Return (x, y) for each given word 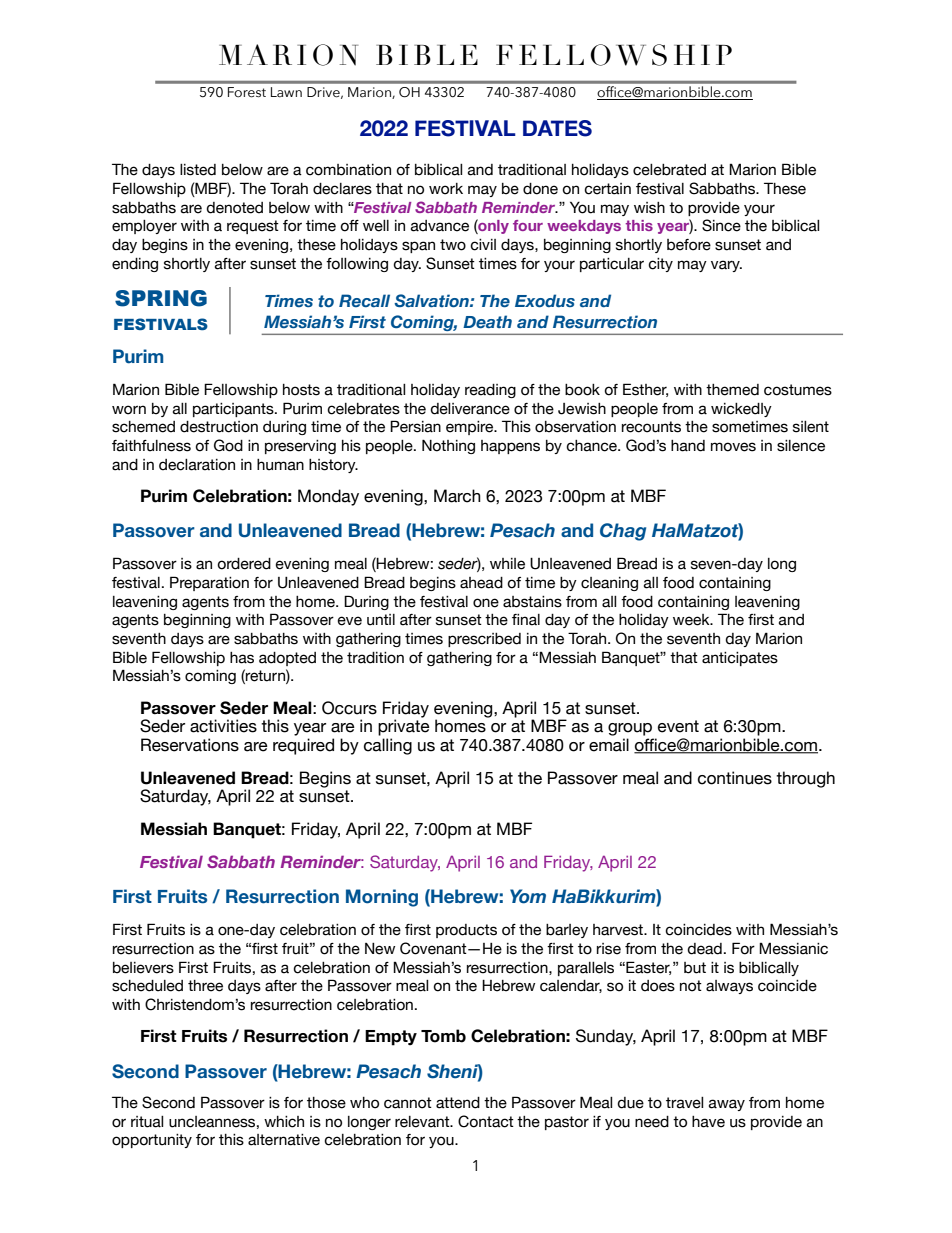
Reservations (190, 745)
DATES (557, 128)
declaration (197, 465)
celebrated (669, 170)
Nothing (448, 446)
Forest (247, 92)
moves (733, 447)
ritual (147, 1122)
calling (388, 746)
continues (735, 778)
